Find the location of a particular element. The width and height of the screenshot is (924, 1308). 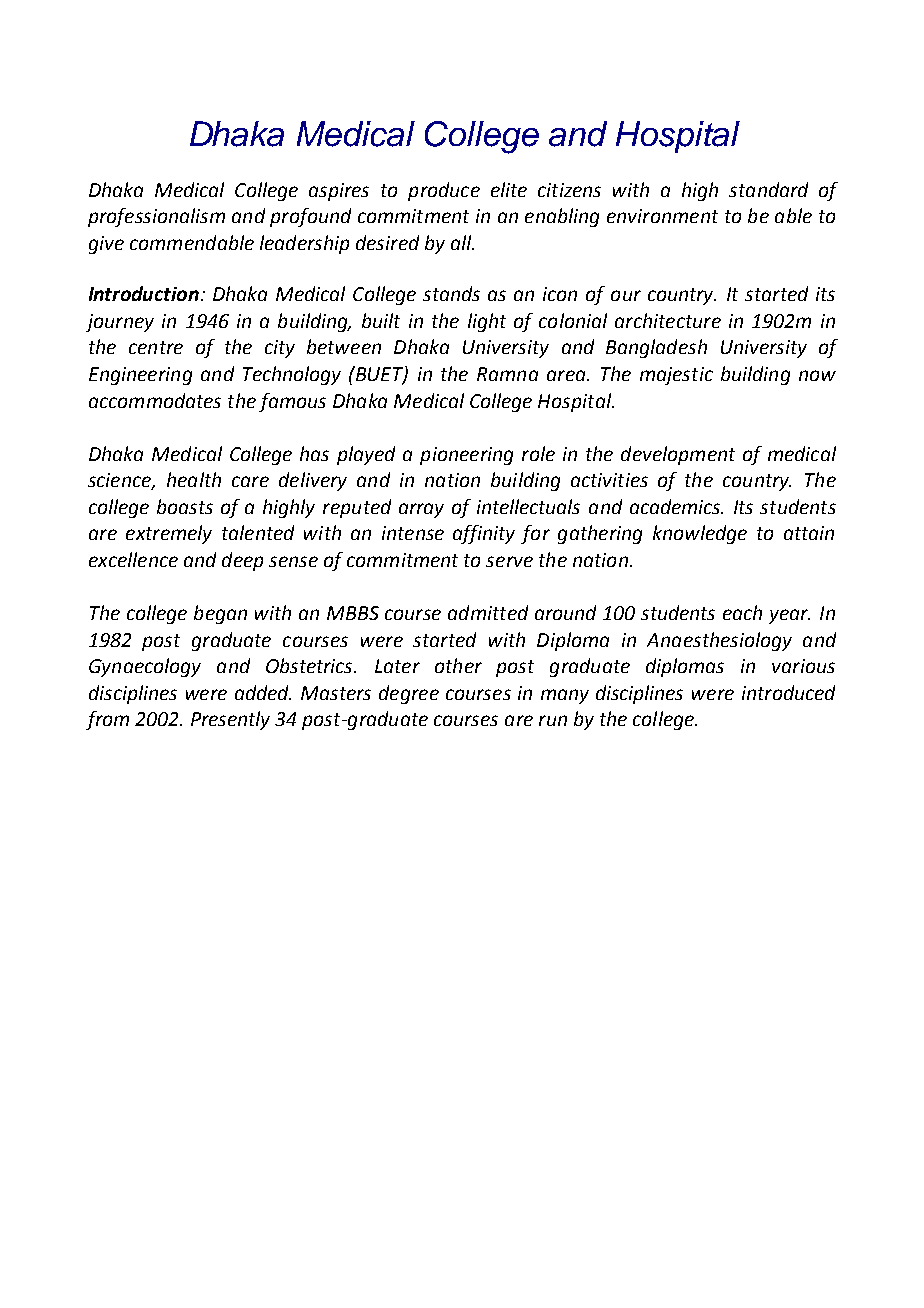

knowledge is located at coordinates (700, 534).
